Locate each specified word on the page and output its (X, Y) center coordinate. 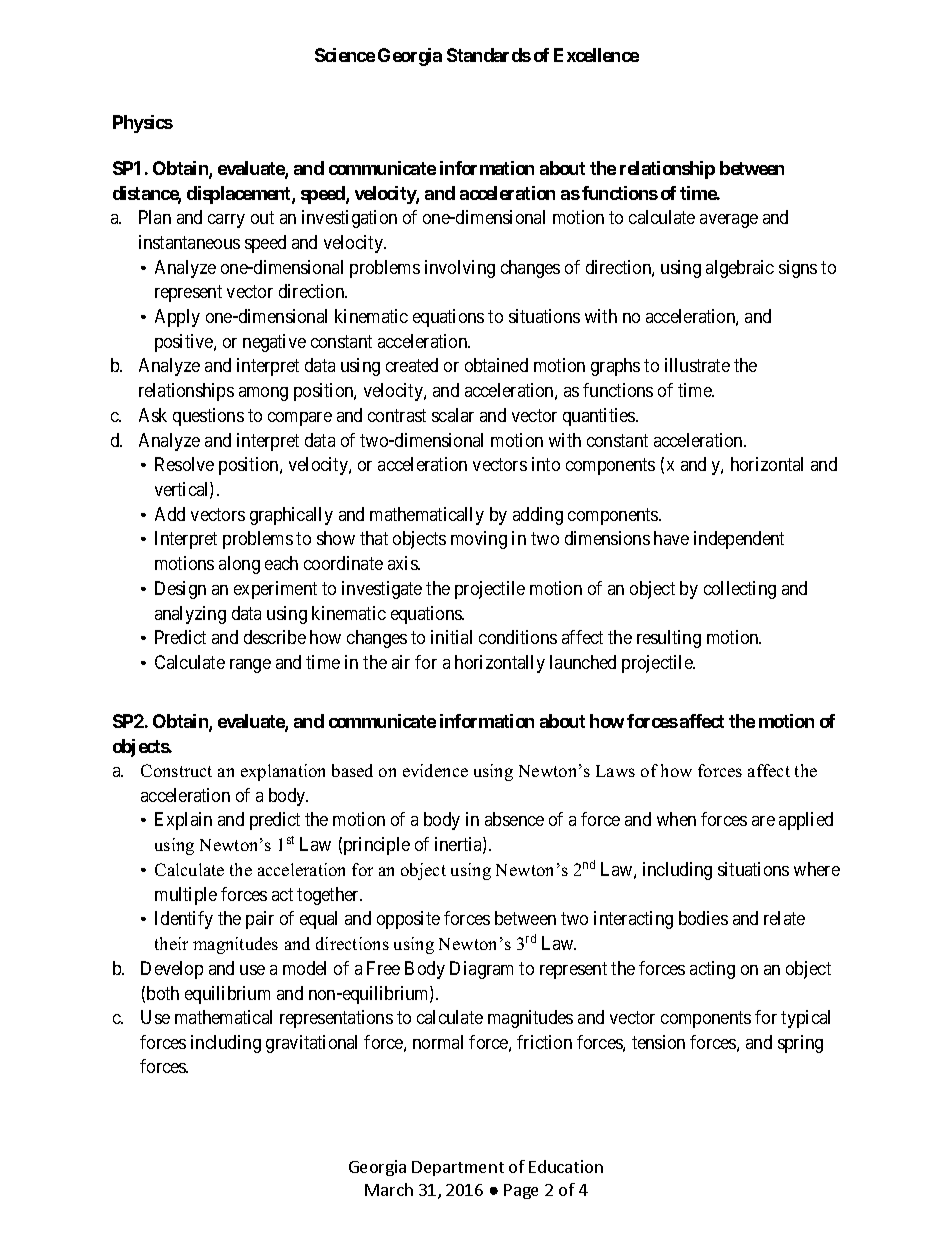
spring (800, 1044)
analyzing (190, 615)
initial (451, 637)
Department (458, 1168)
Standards (489, 55)
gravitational (311, 1044)
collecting (740, 590)
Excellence (596, 55)
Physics (143, 124)
